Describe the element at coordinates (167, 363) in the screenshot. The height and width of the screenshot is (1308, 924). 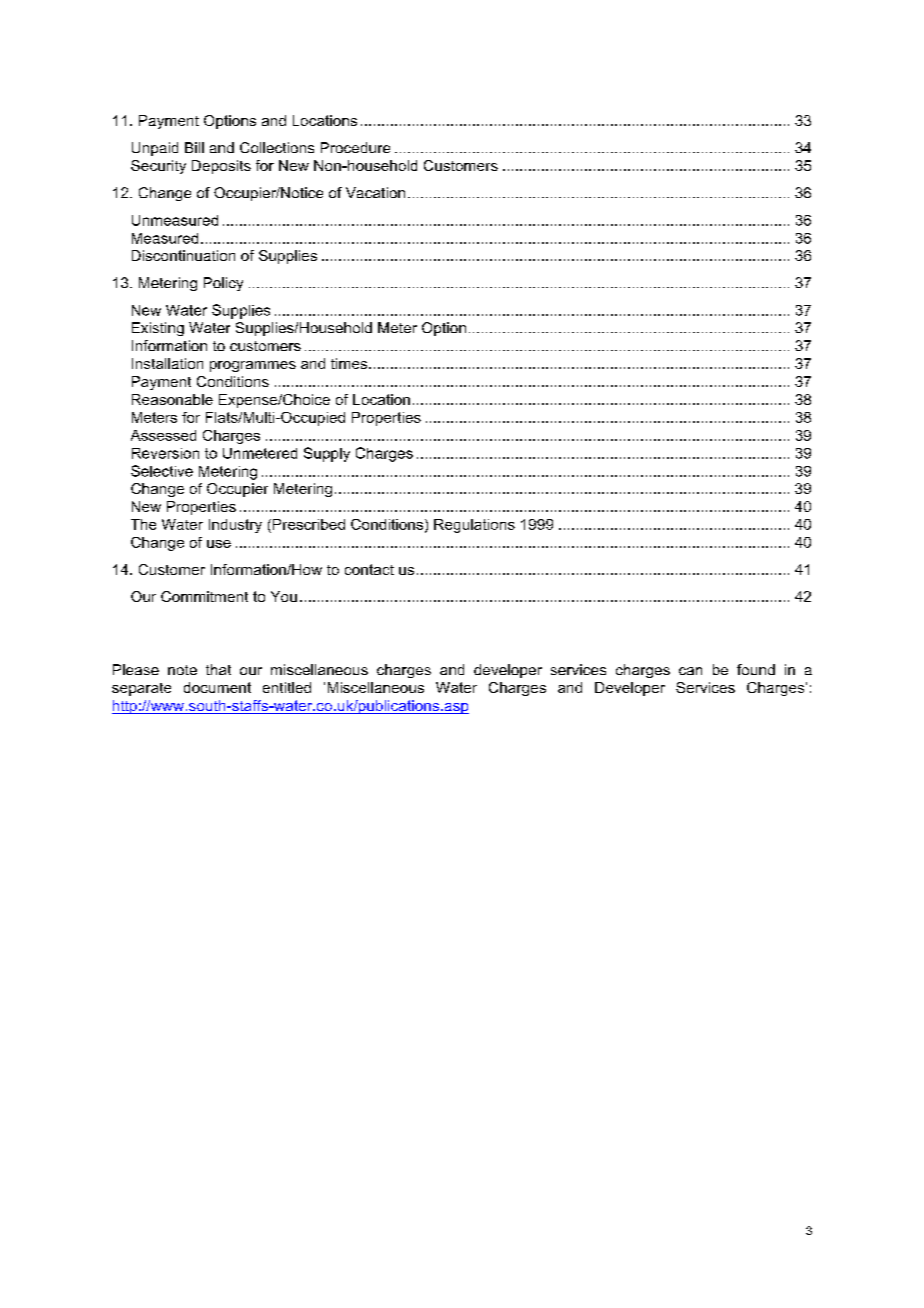
I see `Installation` at that location.
